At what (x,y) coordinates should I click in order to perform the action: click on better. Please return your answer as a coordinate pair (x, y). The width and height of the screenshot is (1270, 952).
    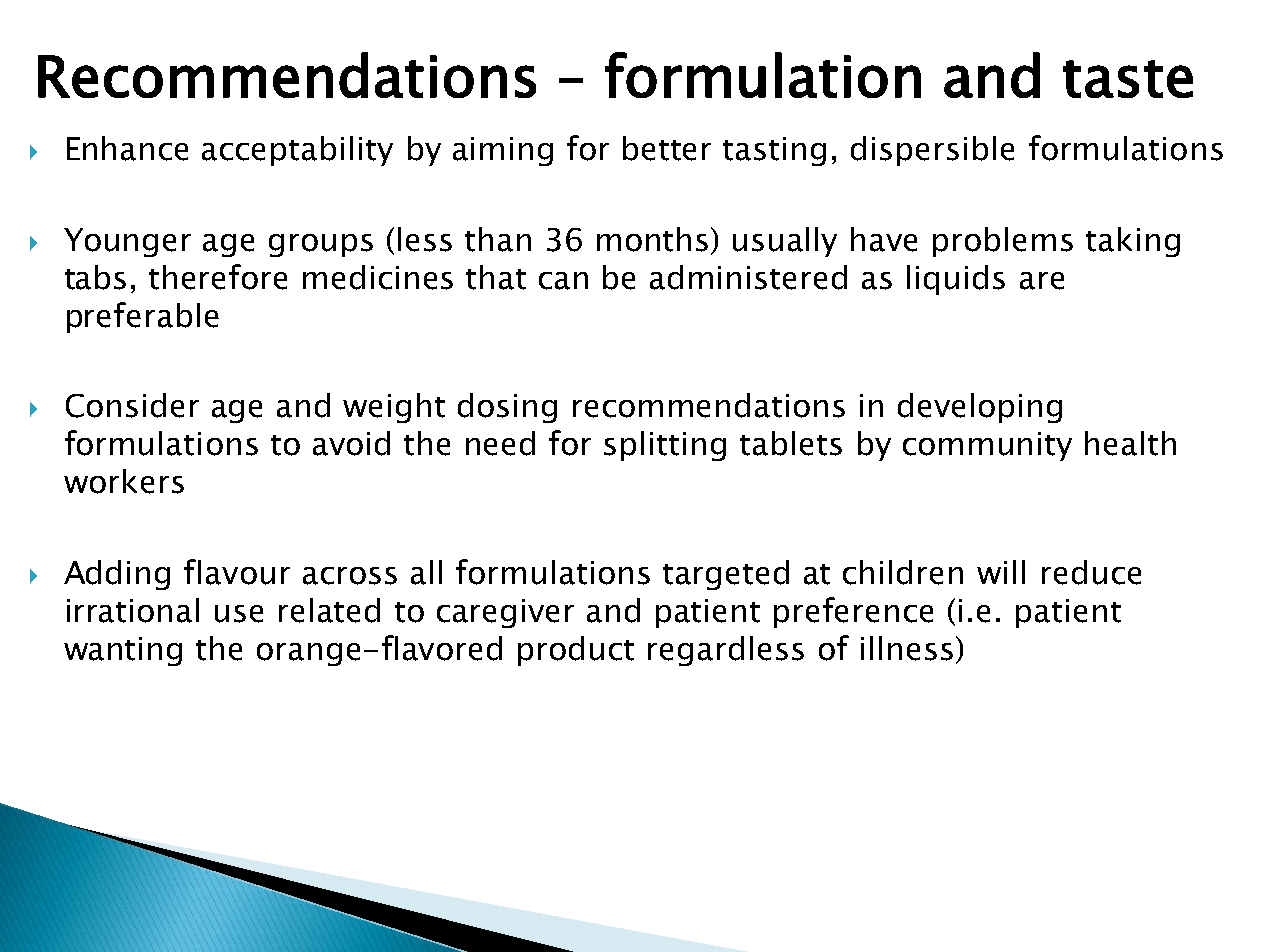
    Looking at the image, I should click on (667, 148).
